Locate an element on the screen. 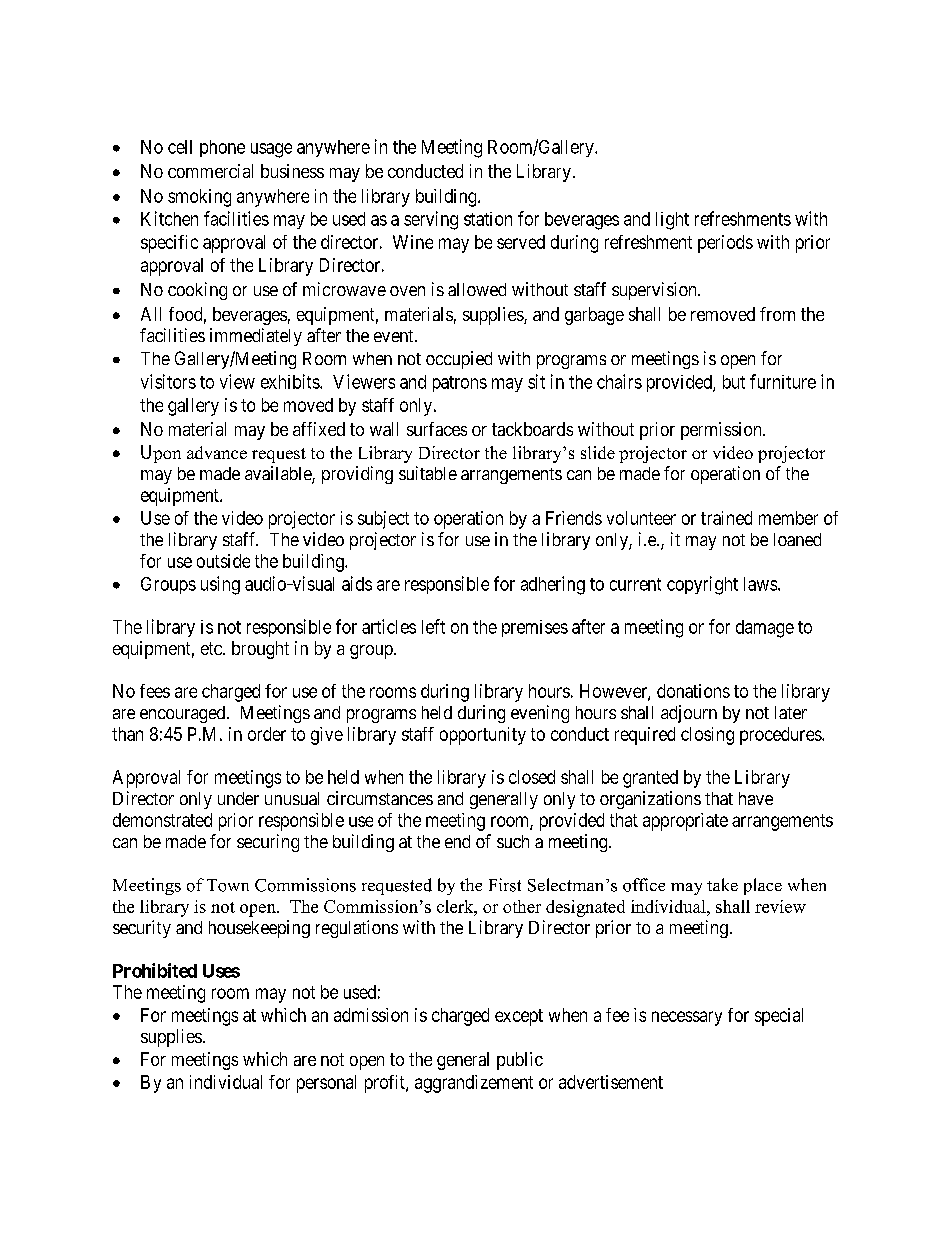  such is located at coordinates (513, 841).
